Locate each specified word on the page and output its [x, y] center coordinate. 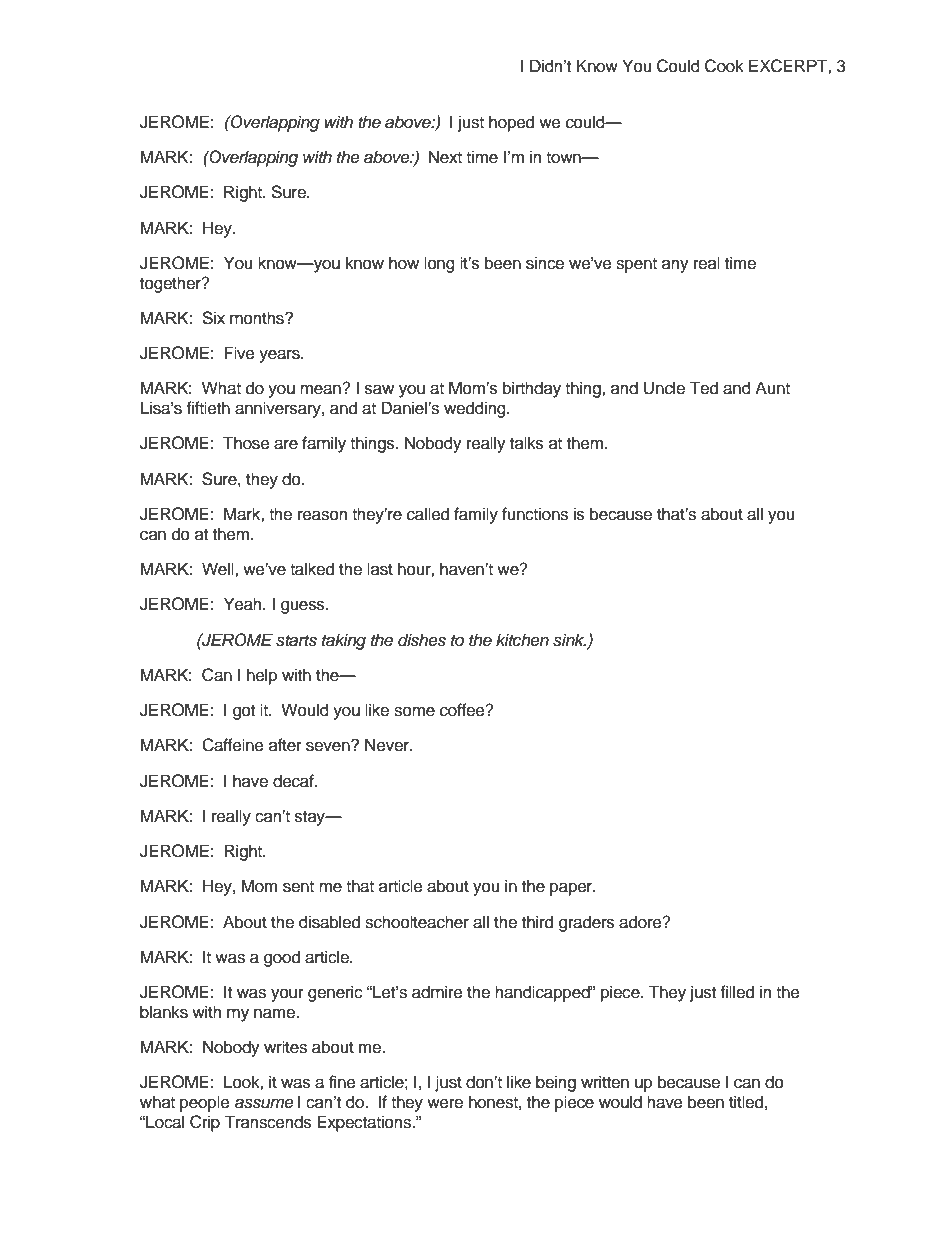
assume [264, 1104]
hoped [511, 123]
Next [445, 157]
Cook [724, 66]
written [605, 1082]
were [445, 1104]
